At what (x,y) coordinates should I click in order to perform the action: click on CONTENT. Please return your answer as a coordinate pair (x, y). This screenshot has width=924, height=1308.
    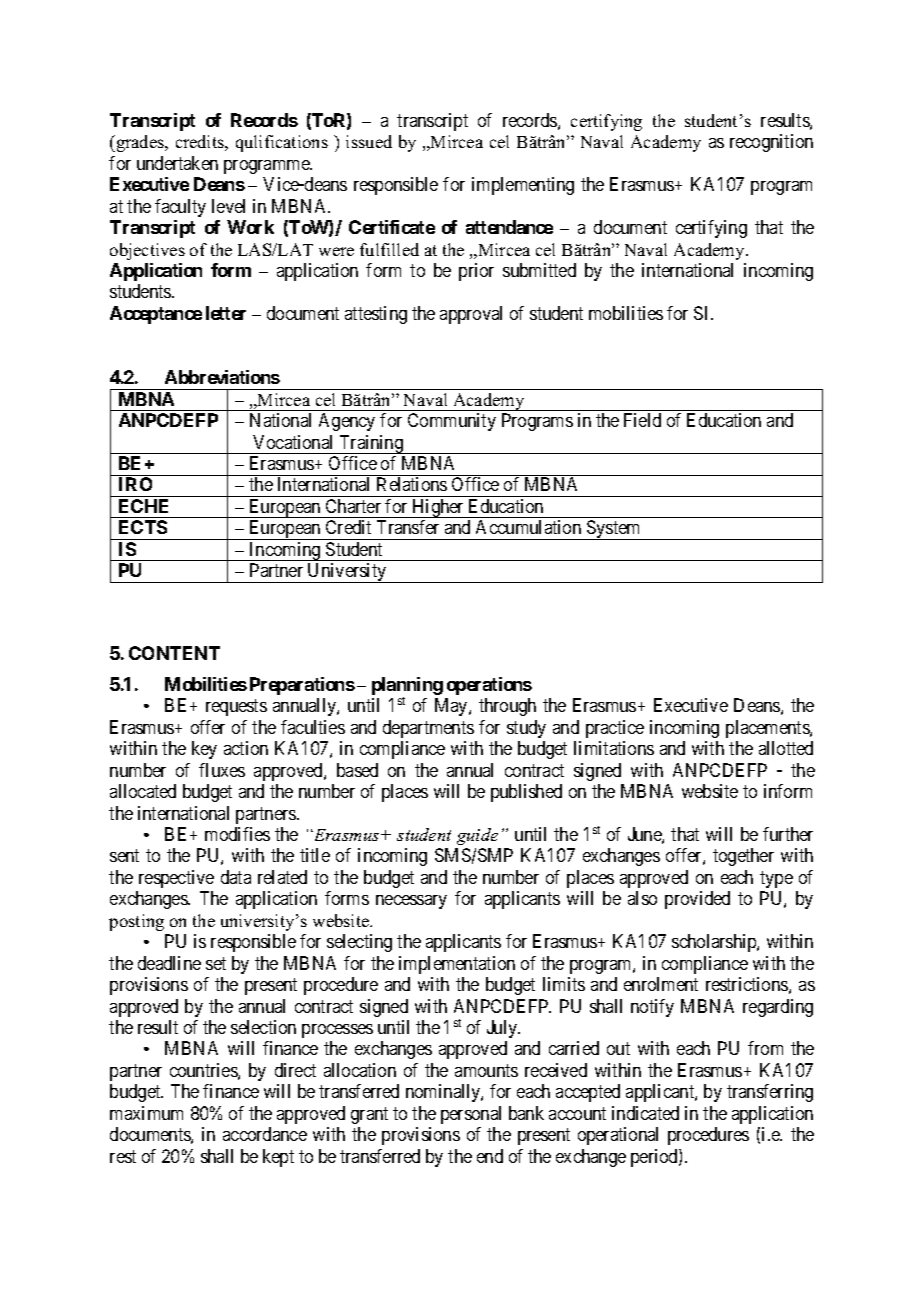
    Looking at the image, I should click on (174, 653).
